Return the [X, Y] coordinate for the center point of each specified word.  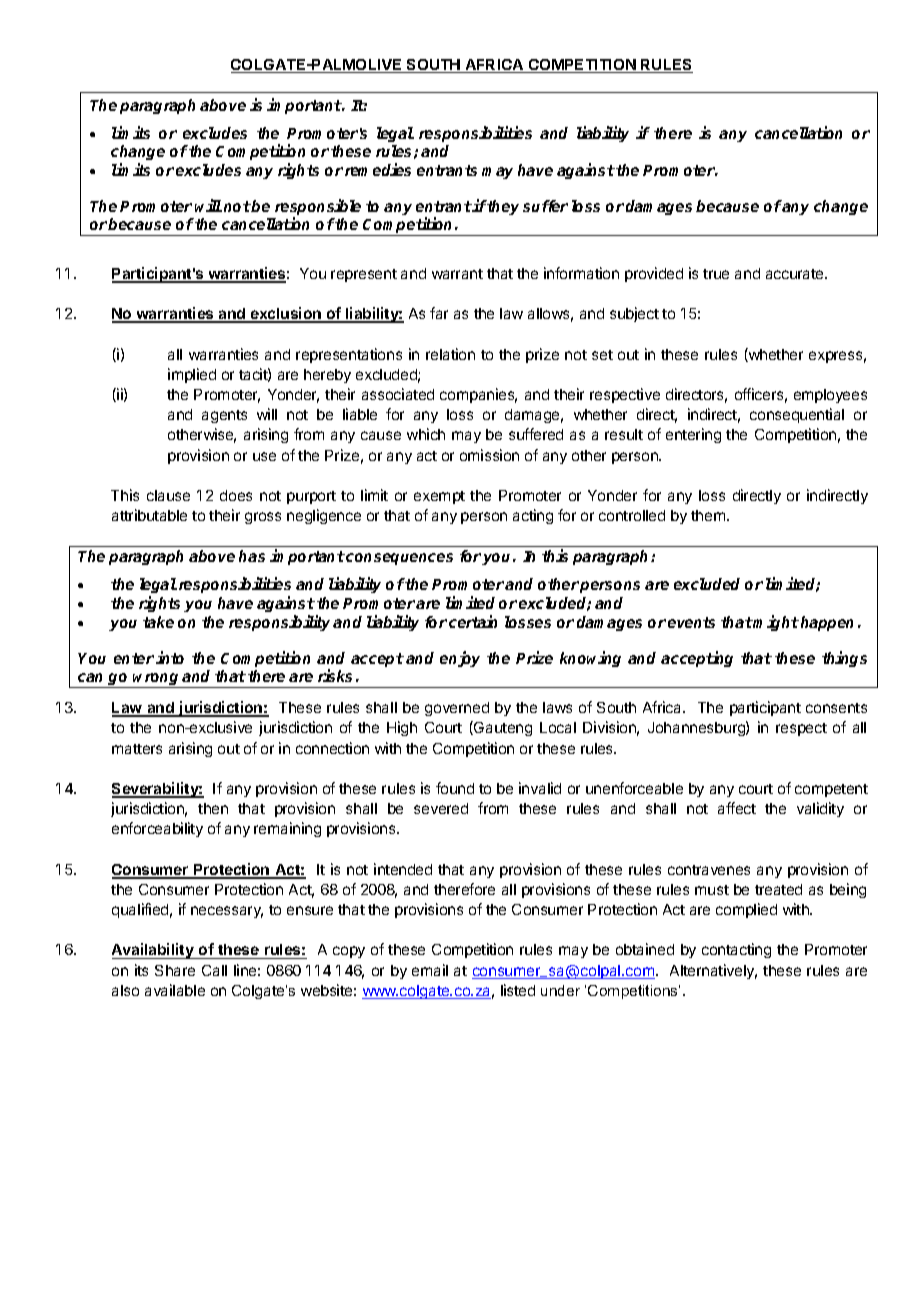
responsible [318, 208]
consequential [797, 415]
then [213, 808]
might [775, 623]
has [252, 556]
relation [450, 354]
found [455, 788]
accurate [796, 274]
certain [473, 621]
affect [737, 808]
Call [214, 970]
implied [192, 375]
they [502, 207]
